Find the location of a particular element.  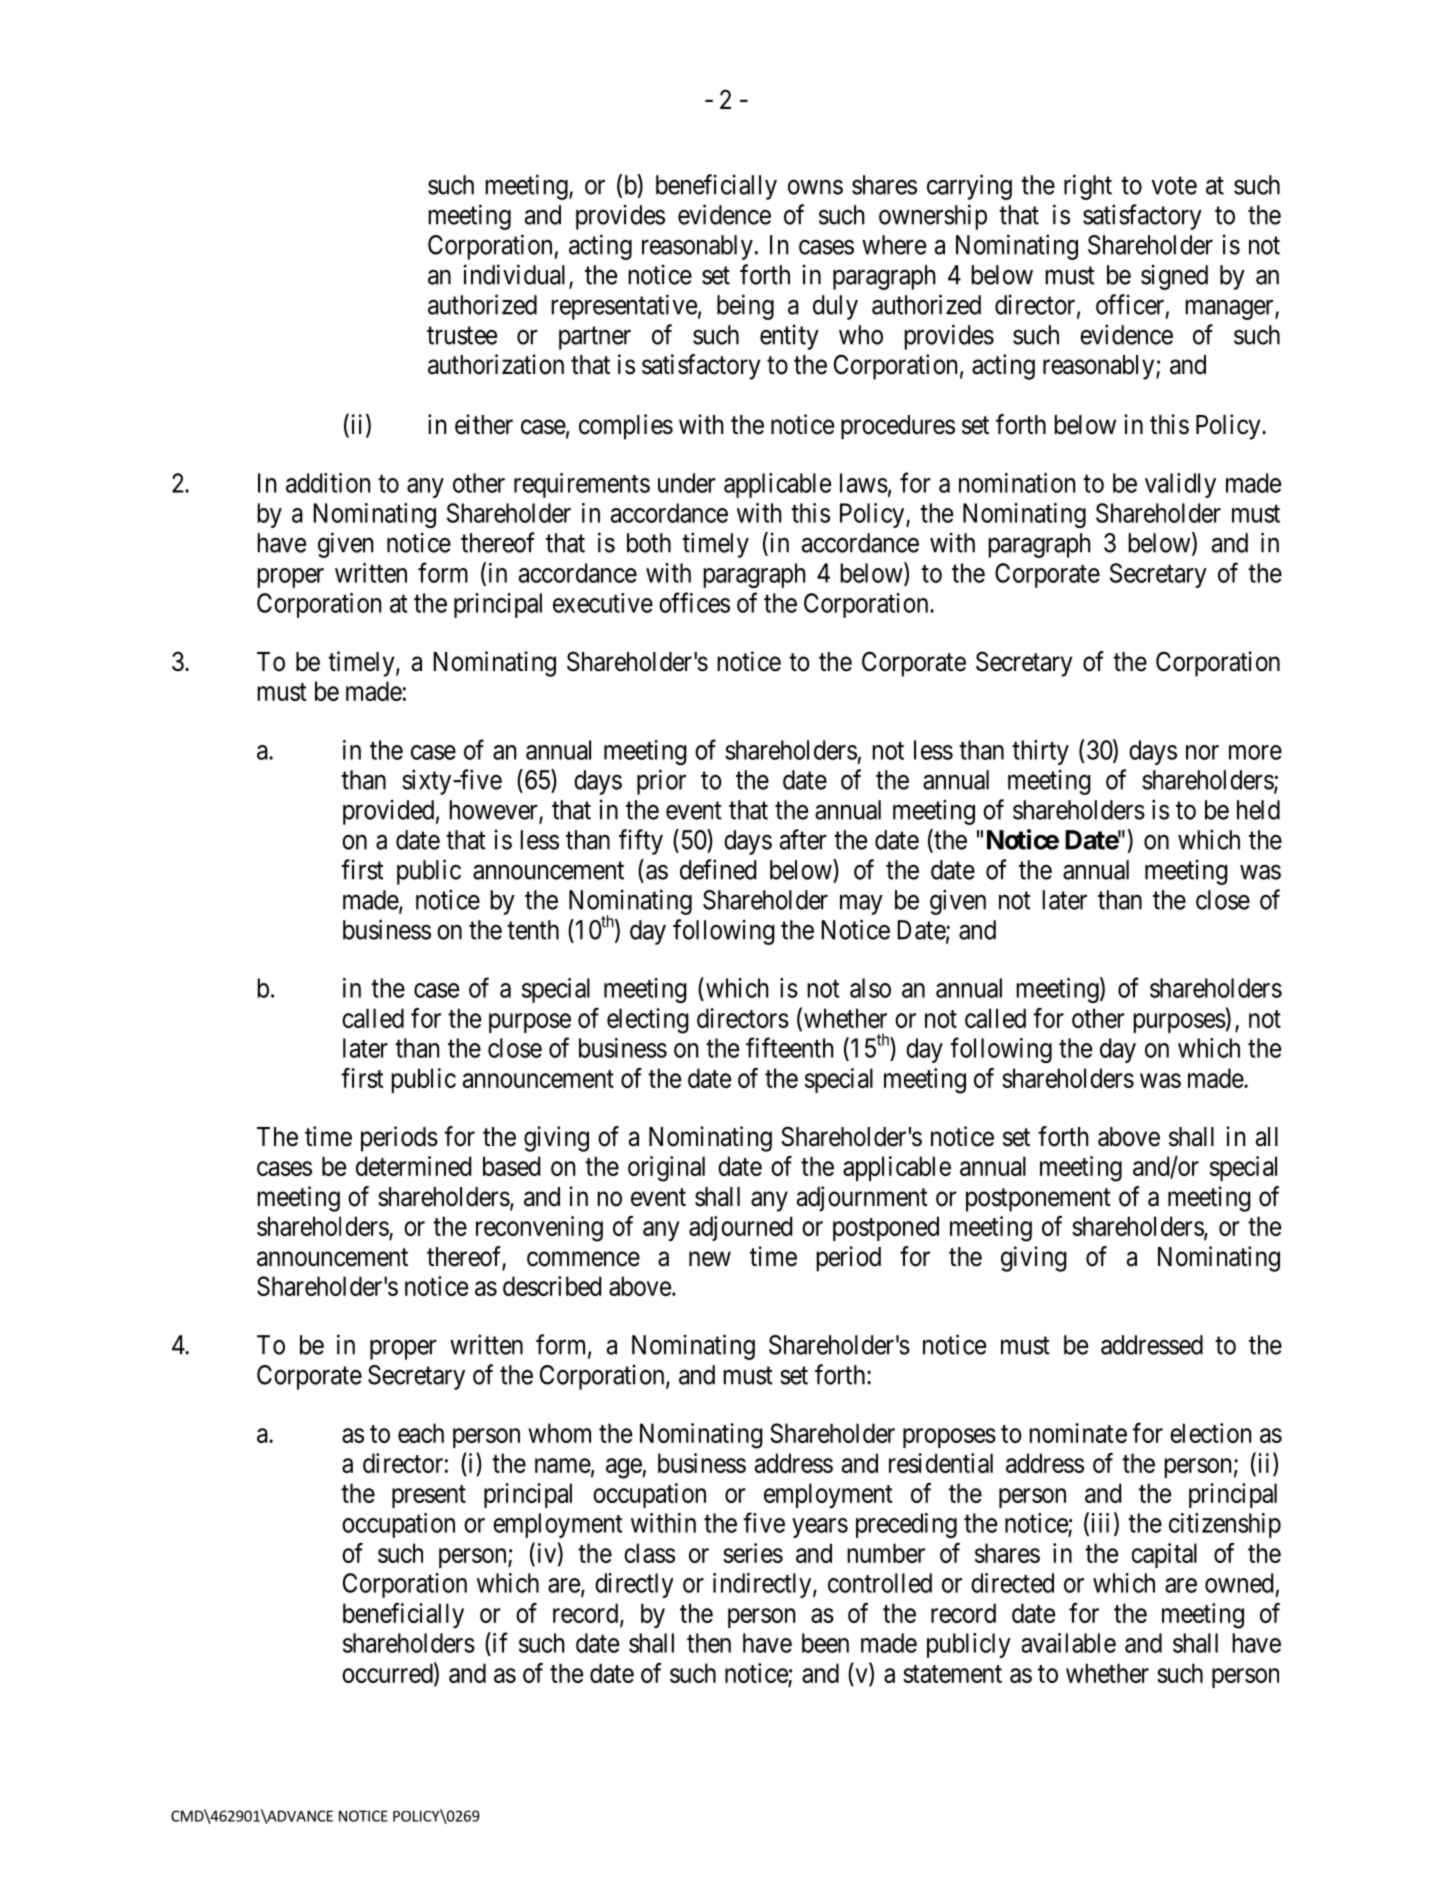

vote is located at coordinates (1174, 186).
